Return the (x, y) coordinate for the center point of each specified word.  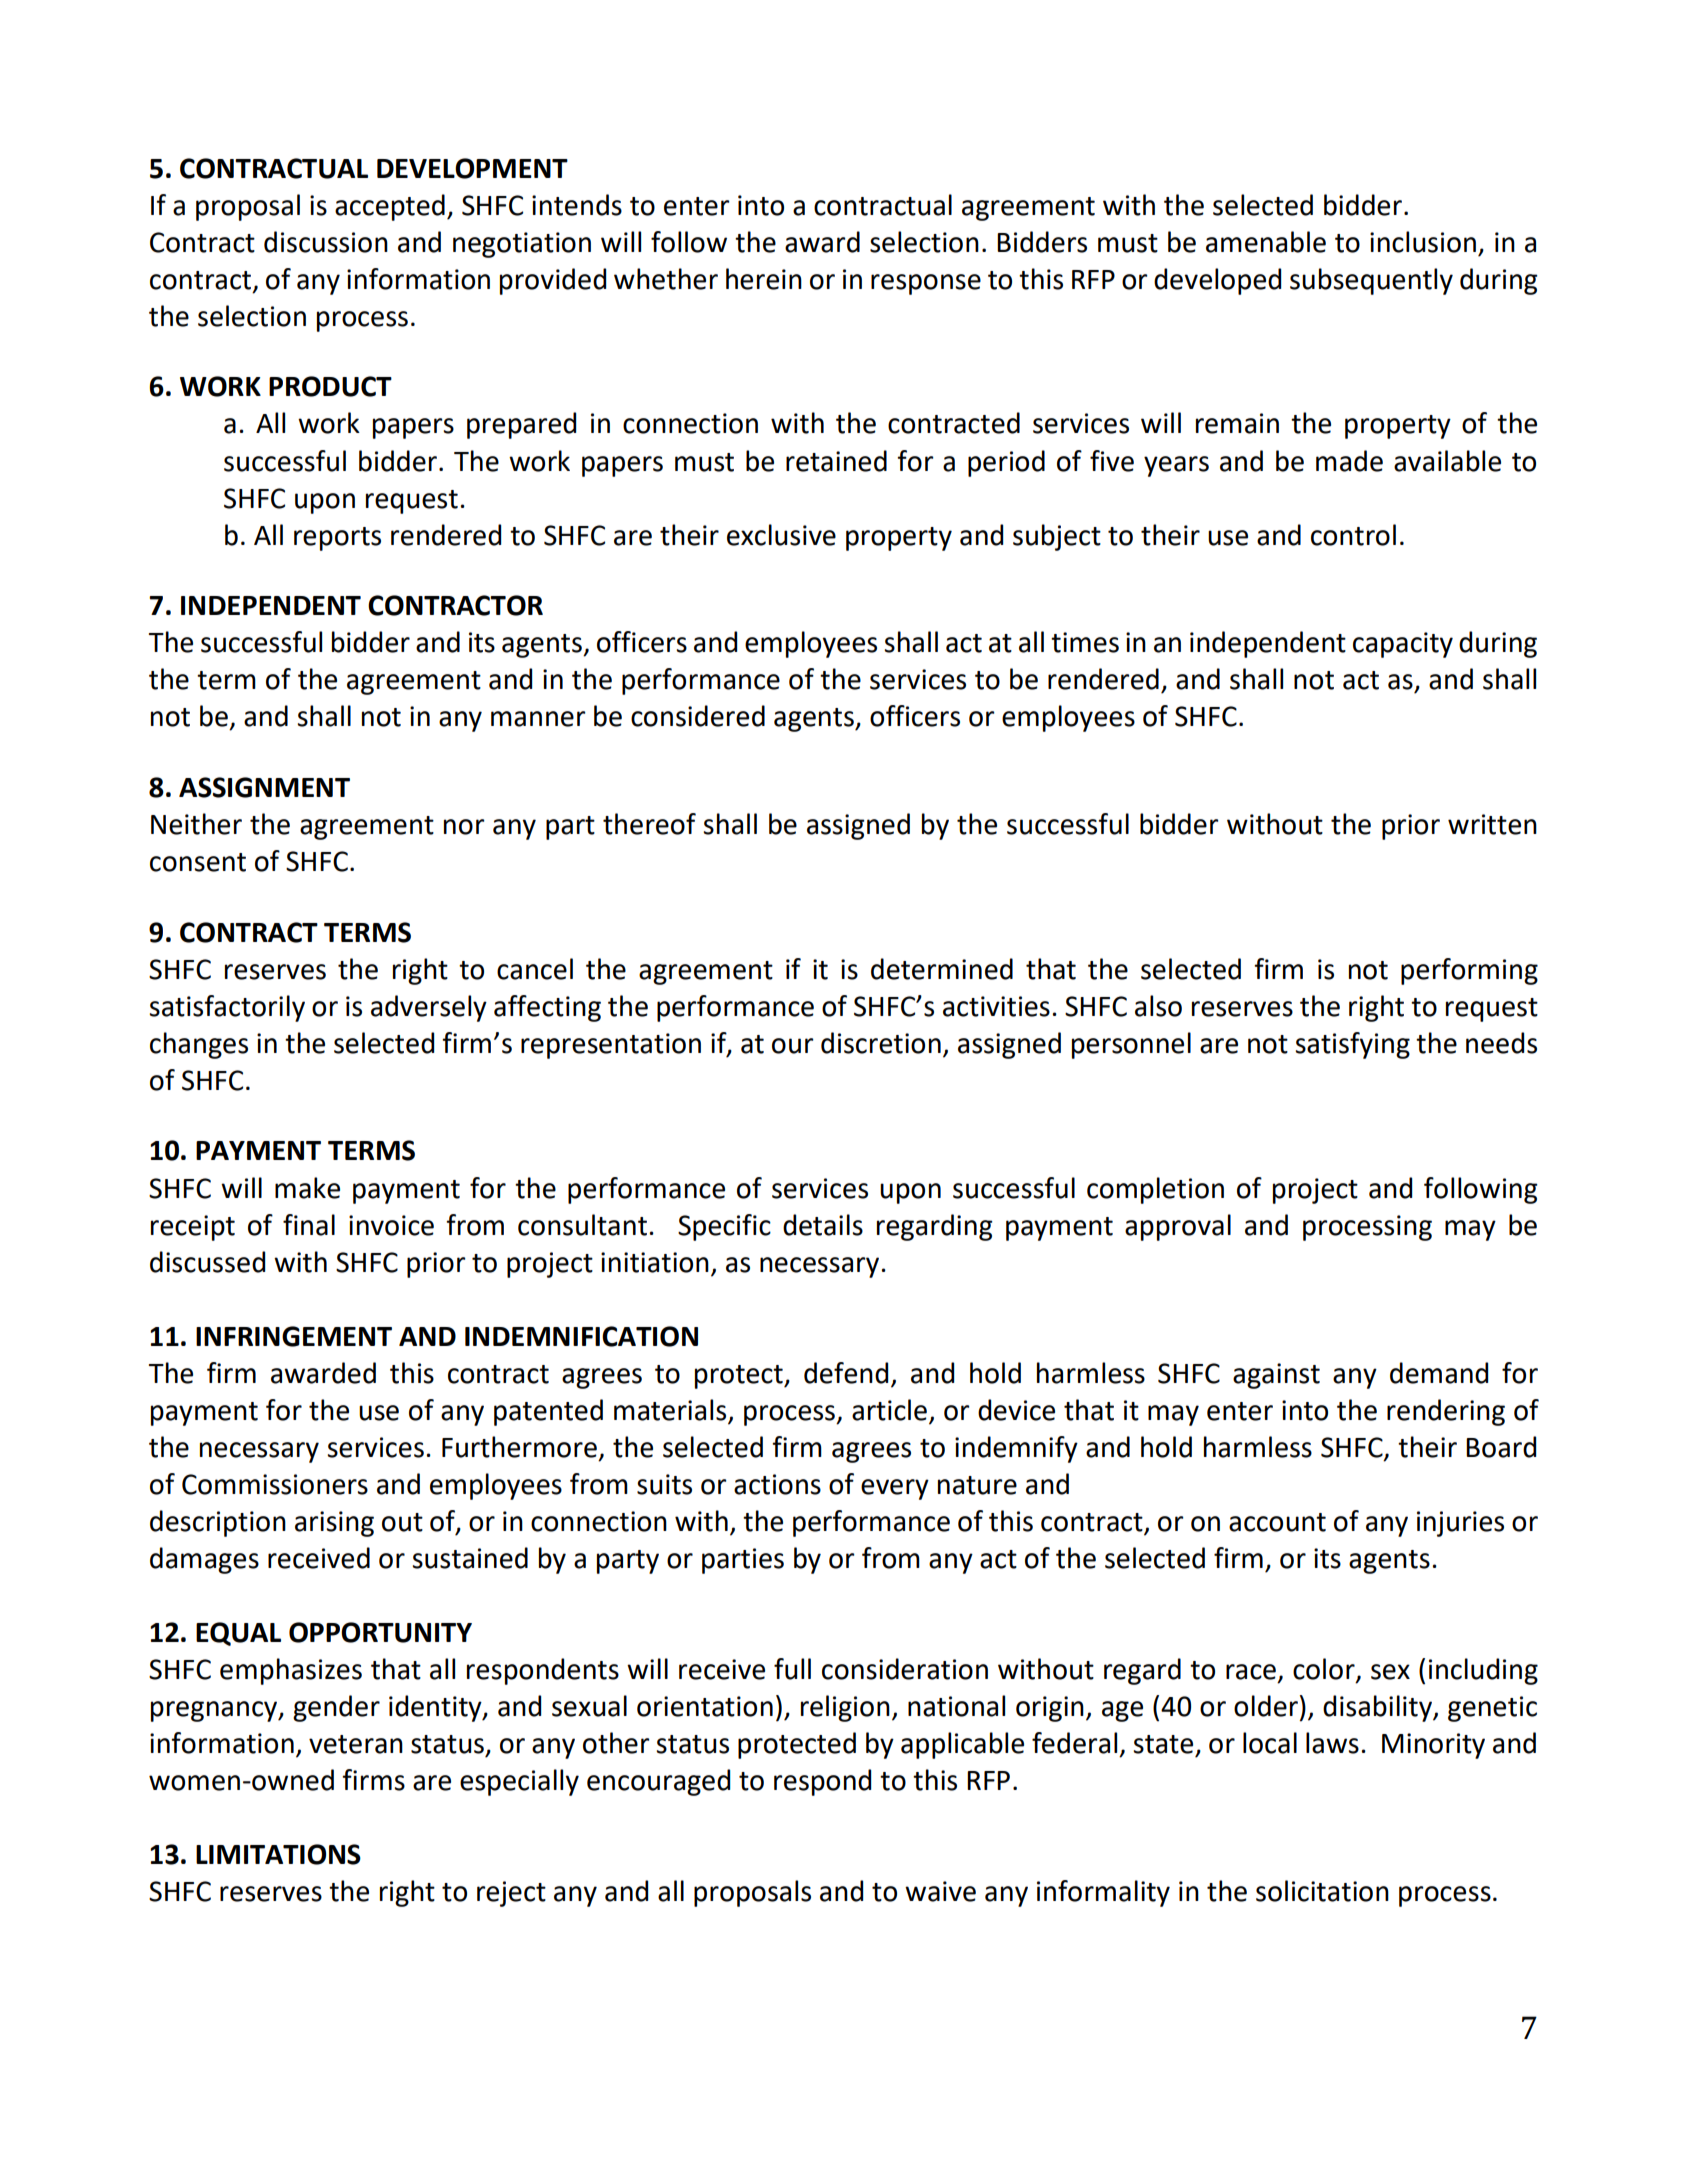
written (1492, 824)
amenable (1266, 242)
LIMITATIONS (278, 1854)
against (1276, 1376)
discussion (326, 242)
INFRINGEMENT (294, 1336)
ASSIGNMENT (264, 787)
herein (764, 279)
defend (846, 1373)
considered (698, 716)
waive (940, 1891)
